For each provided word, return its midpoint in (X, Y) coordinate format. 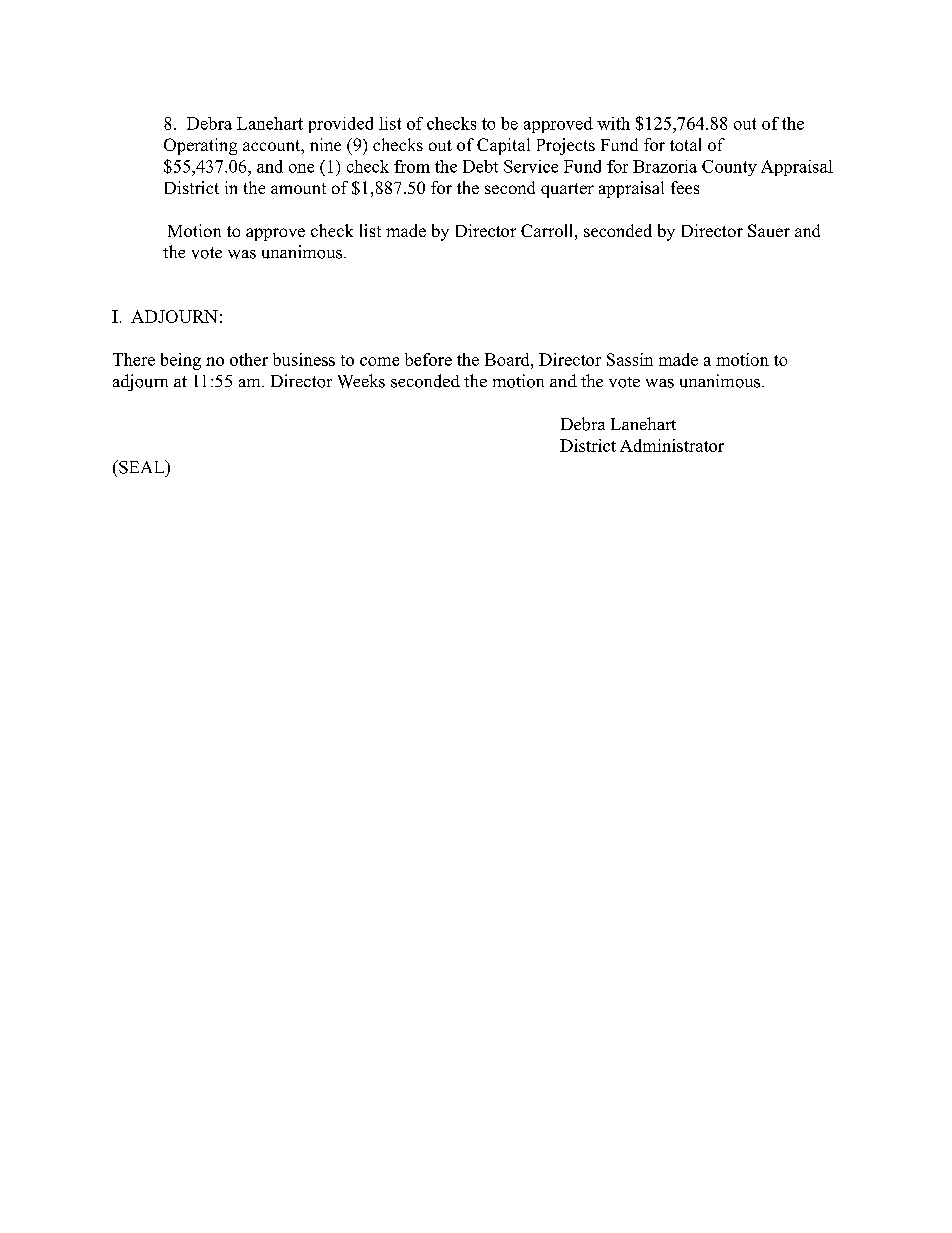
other (249, 359)
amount (298, 188)
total (685, 144)
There (134, 359)
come (379, 361)
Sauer (769, 230)
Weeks (361, 381)
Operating (200, 146)
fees (685, 187)
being (181, 361)
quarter (567, 190)
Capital (503, 146)
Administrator (672, 445)
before (428, 359)
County (729, 168)
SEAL (142, 467)
